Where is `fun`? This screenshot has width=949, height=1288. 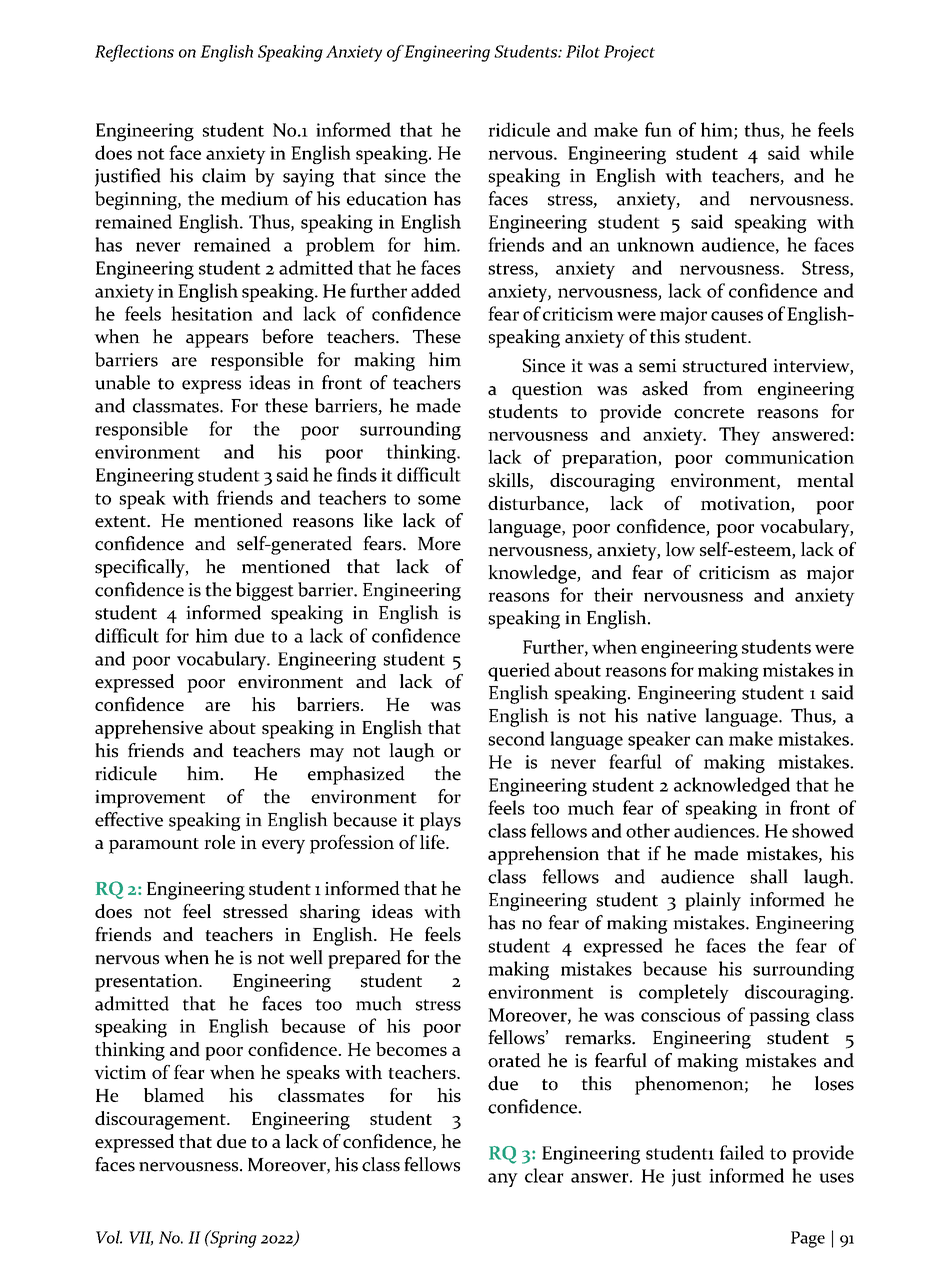 fun is located at coordinates (658, 129).
